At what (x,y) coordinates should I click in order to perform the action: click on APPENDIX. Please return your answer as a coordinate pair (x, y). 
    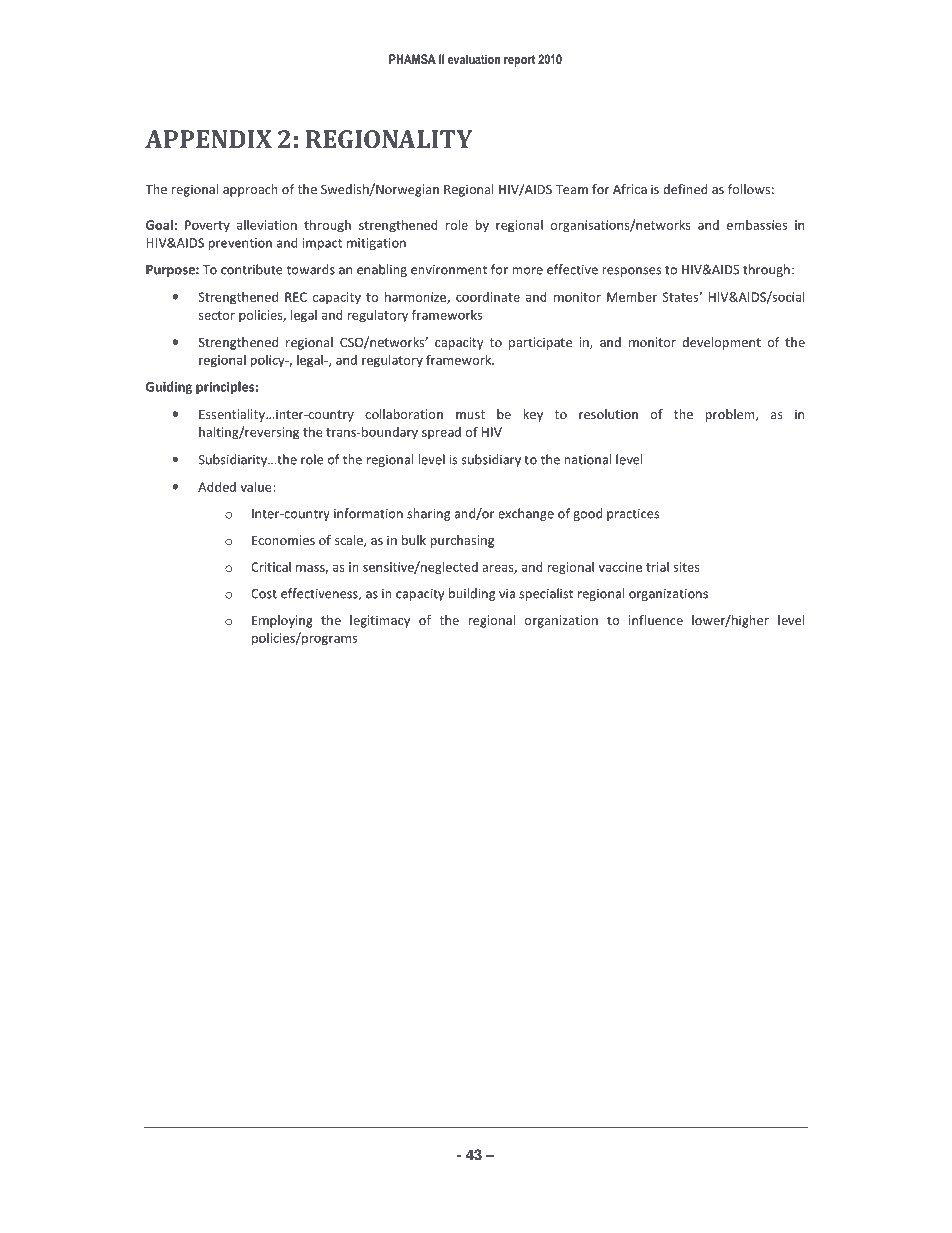
    Looking at the image, I should click on (208, 139).
